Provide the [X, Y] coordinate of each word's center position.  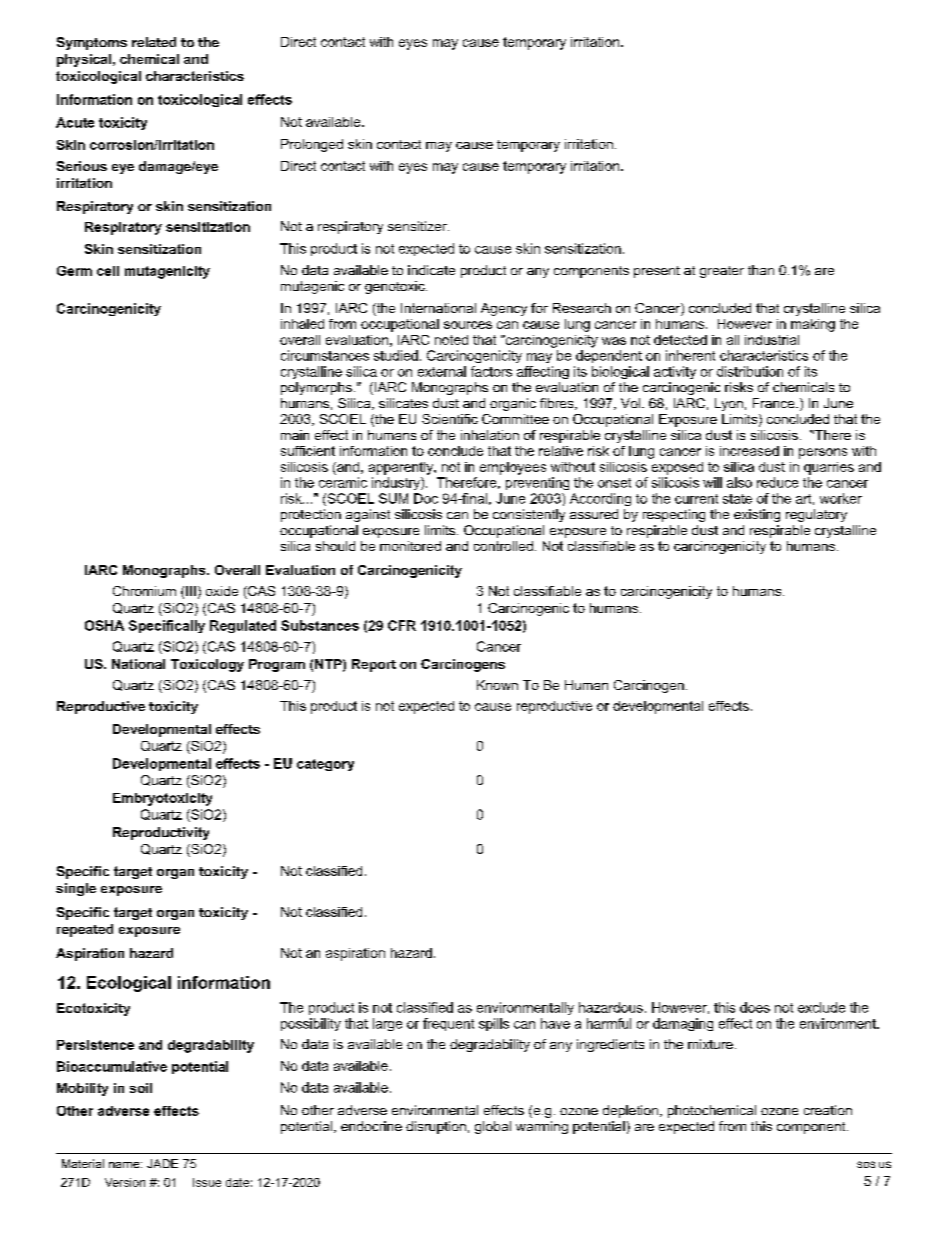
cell [108, 271]
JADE [162, 1163]
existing [757, 515]
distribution [750, 371]
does [755, 1007]
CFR [402, 625]
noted [451, 340]
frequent [448, 1024]
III [191, 591]
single [76, 889]
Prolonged [312, 145]
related [154, 42]
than [761, 270]
